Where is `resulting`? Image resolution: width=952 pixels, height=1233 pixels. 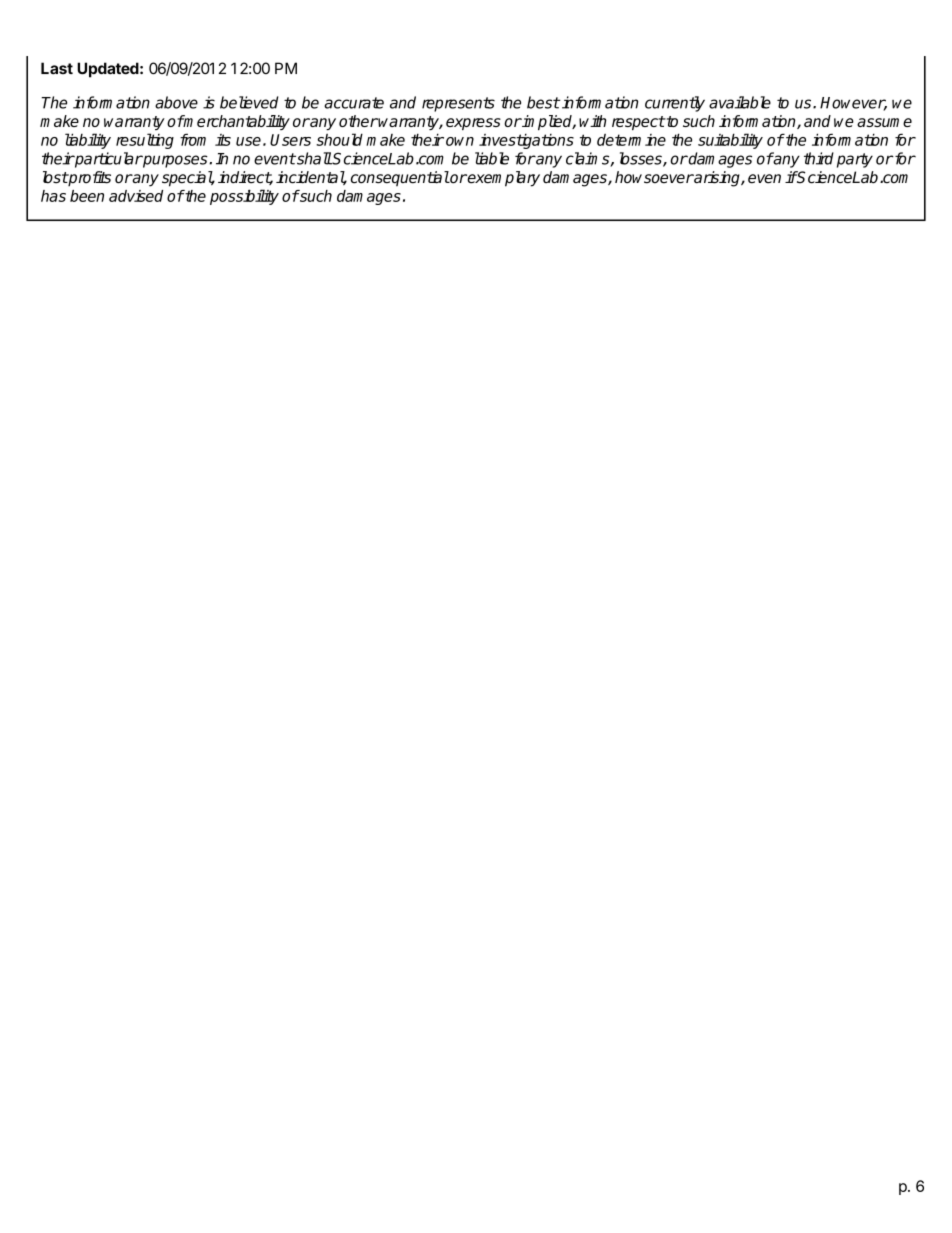
resulting is located at coordinates (145, 141).
